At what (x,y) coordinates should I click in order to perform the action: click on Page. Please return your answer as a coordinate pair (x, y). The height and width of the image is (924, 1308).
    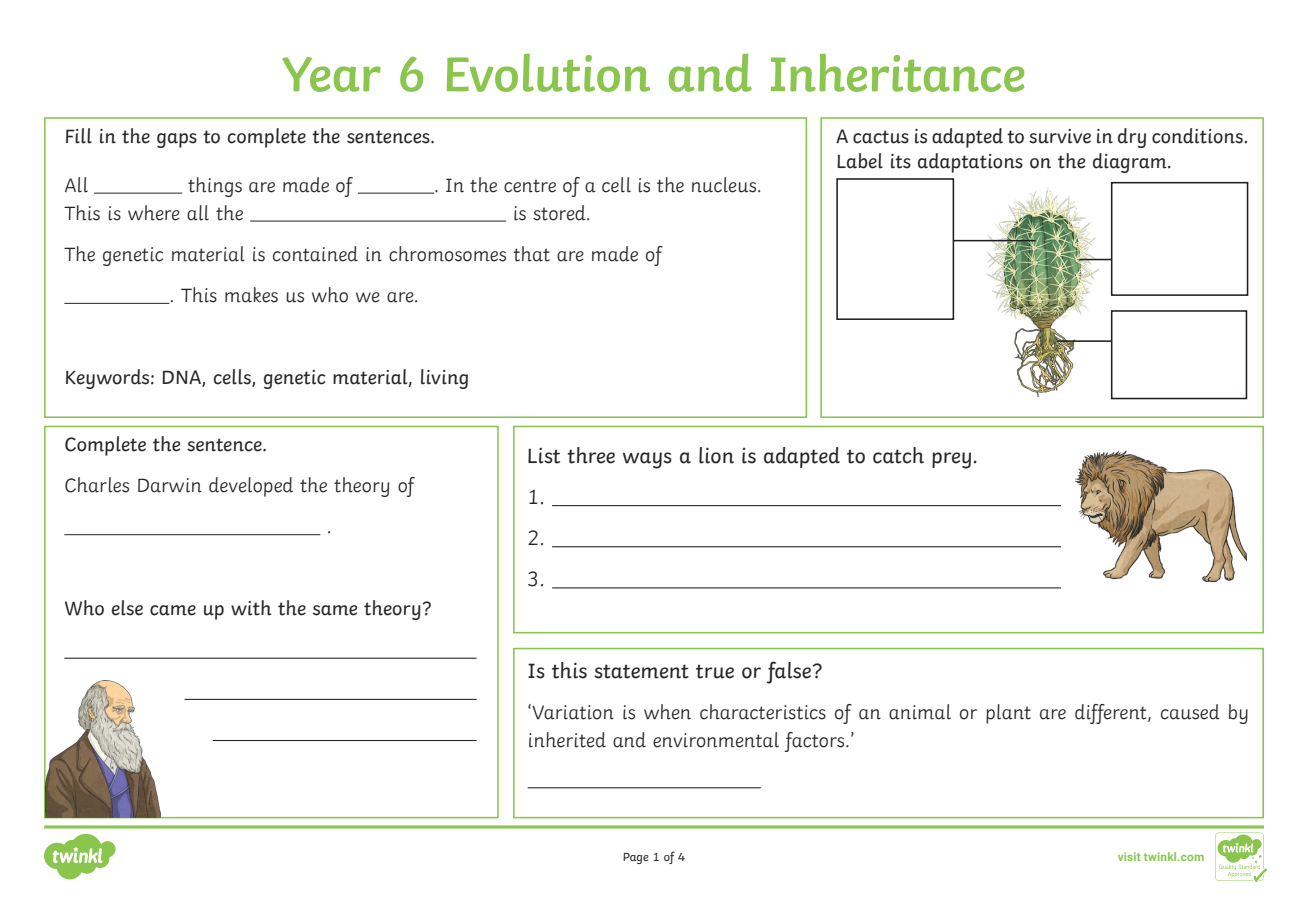
    Looking at the image, I should click on (636, 858).
